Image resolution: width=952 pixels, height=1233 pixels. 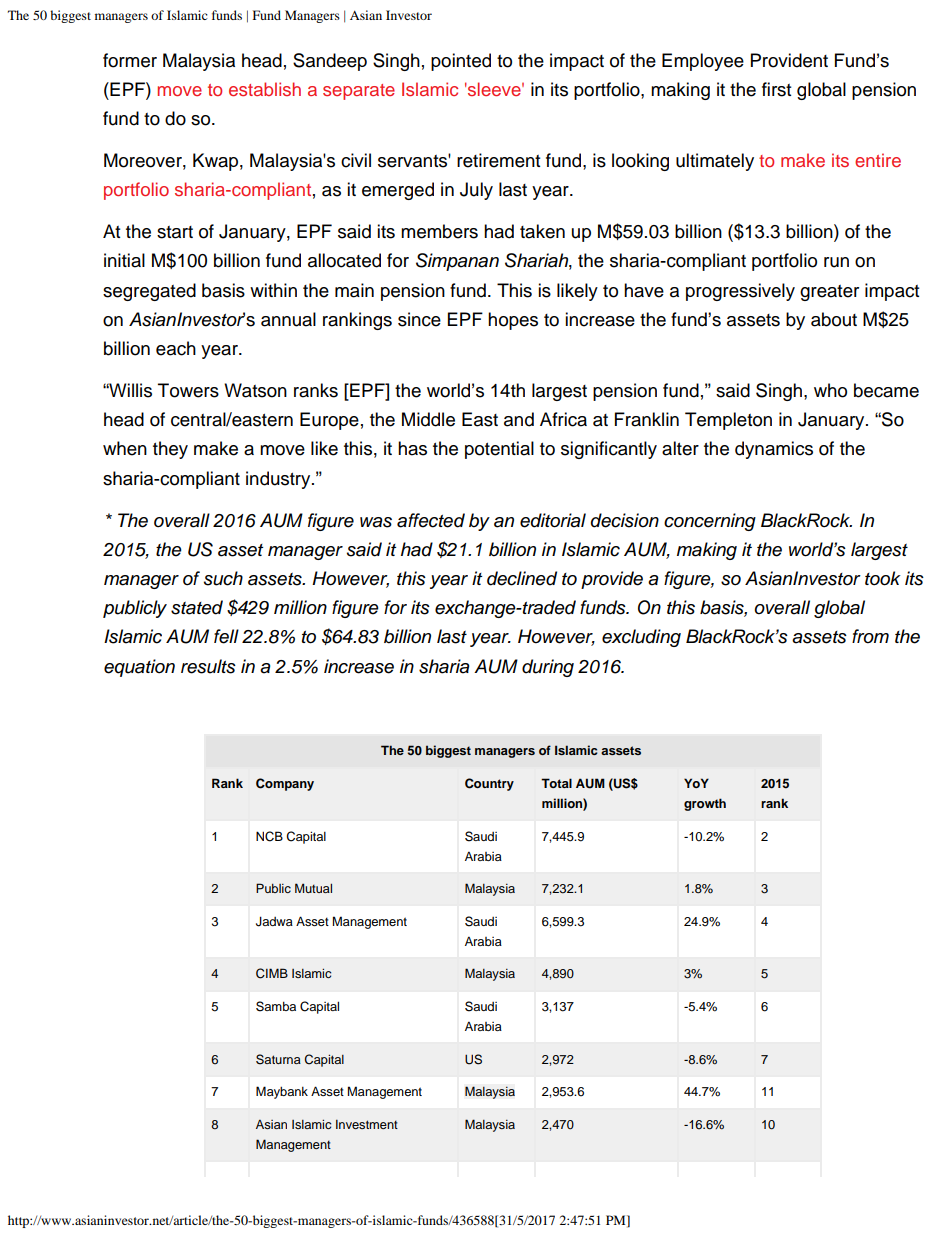 What do you see at coordinates (223, 578) in the screenshot?
I see `such` at bounding box center [223, 578].
